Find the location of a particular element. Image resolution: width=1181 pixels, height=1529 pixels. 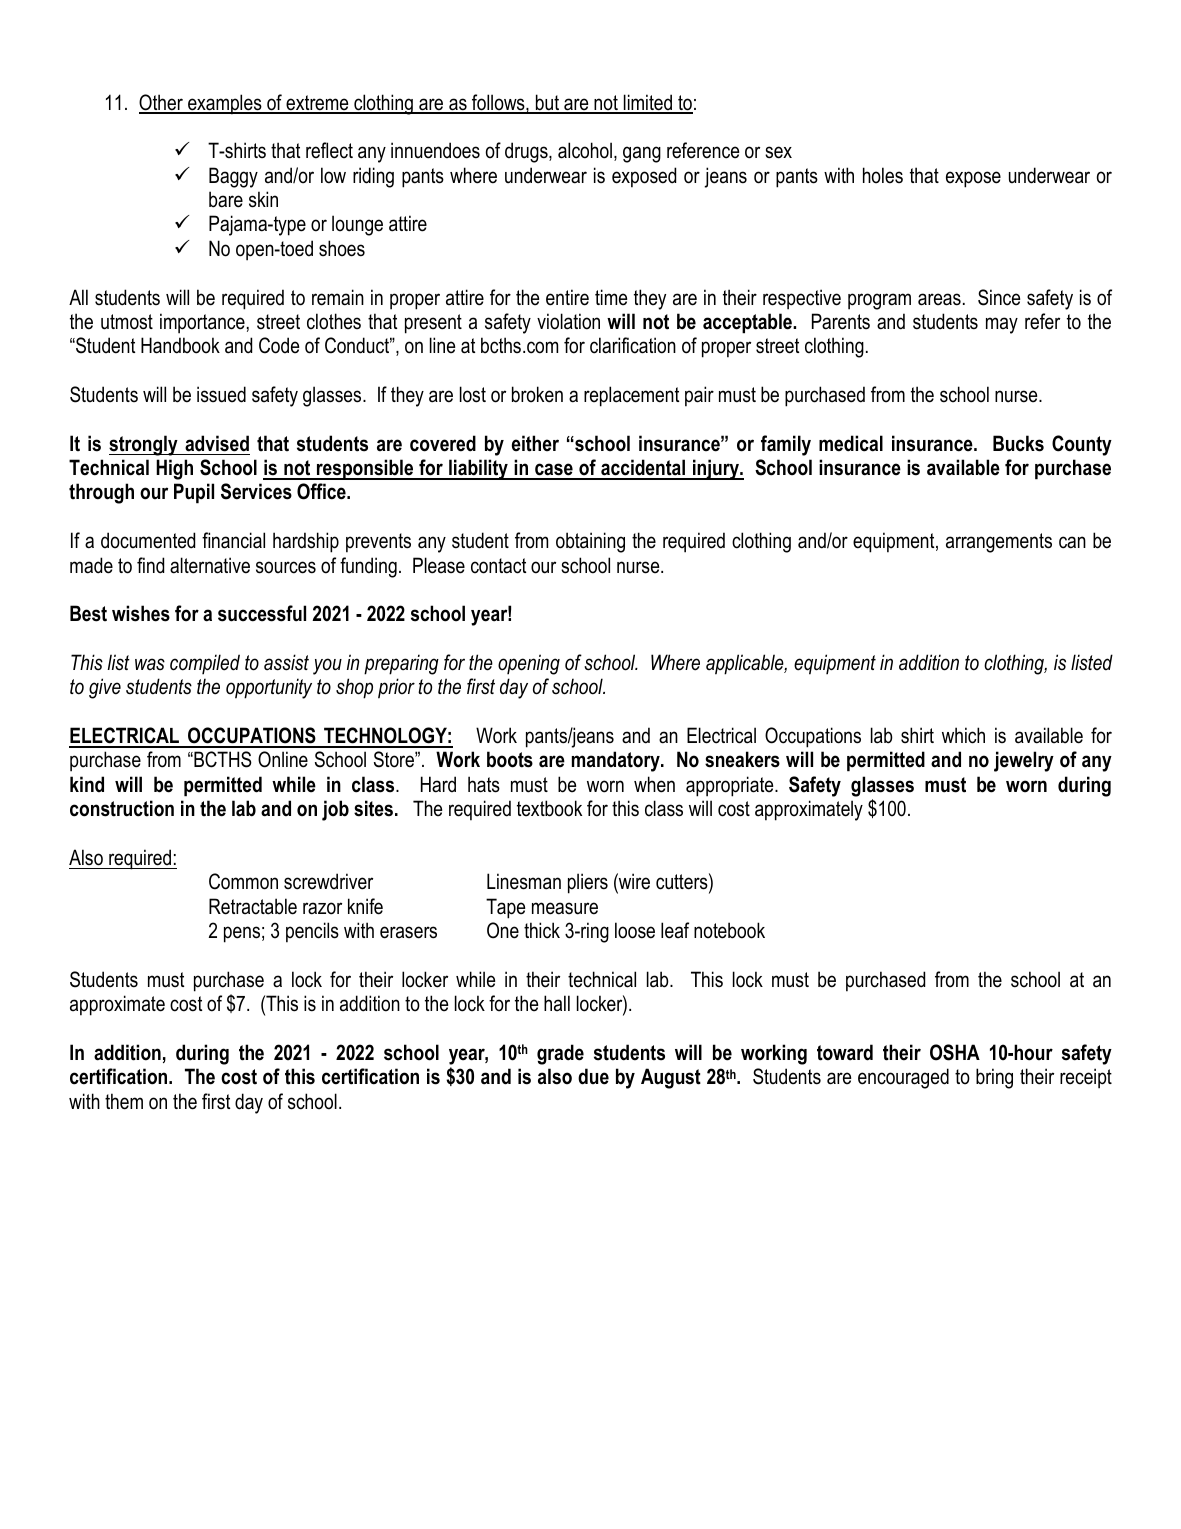

them is located at coordinates (124, 1101).
